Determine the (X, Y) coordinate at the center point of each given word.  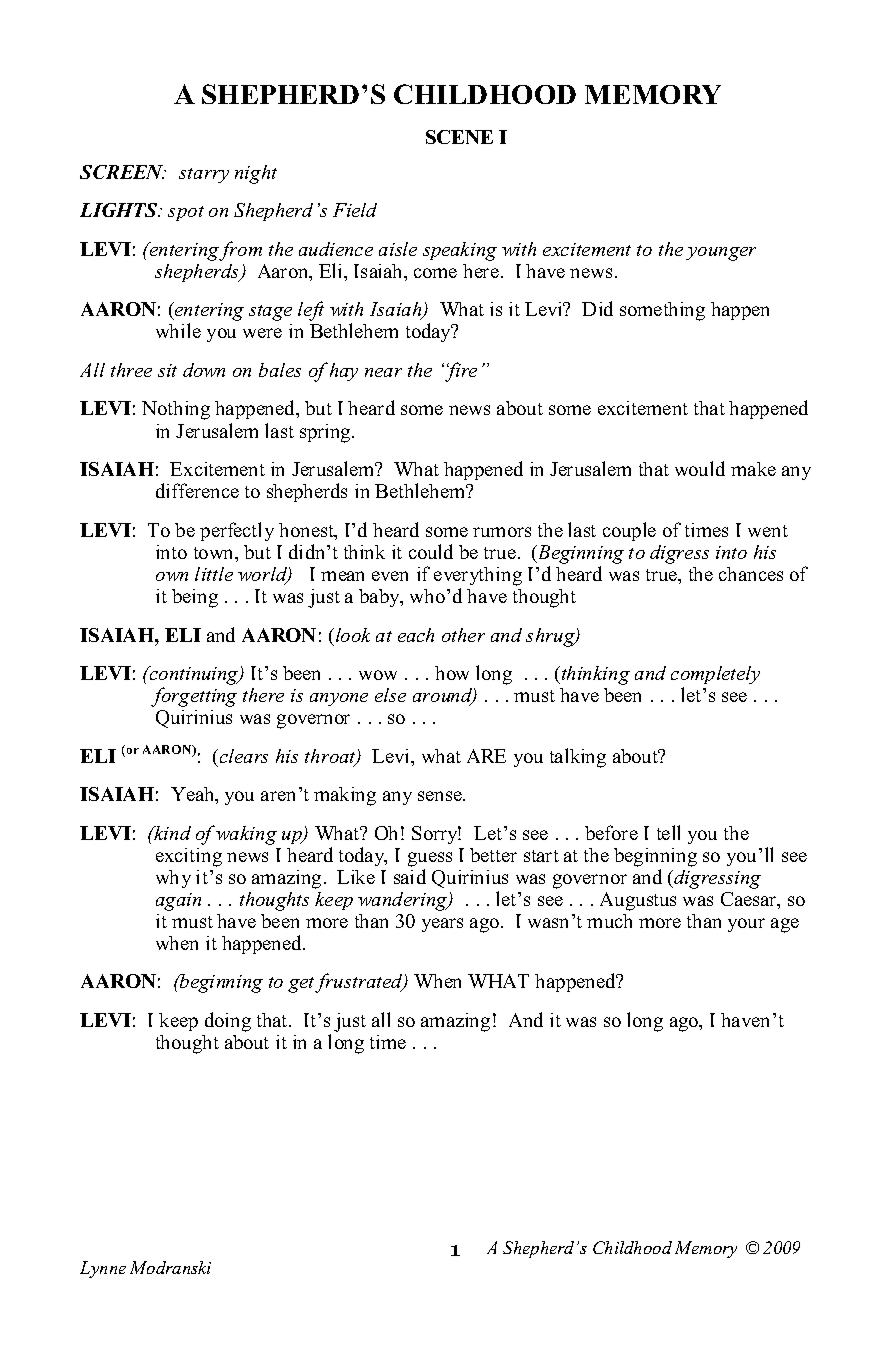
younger (721, 254)
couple (629, 531)
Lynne (103, 1269)
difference (197, 490)
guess (430, 859)
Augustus (638, 901)
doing (228, 1022)
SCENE (459, 137)
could (431, 551)
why (173, 879)
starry (204, 175)
